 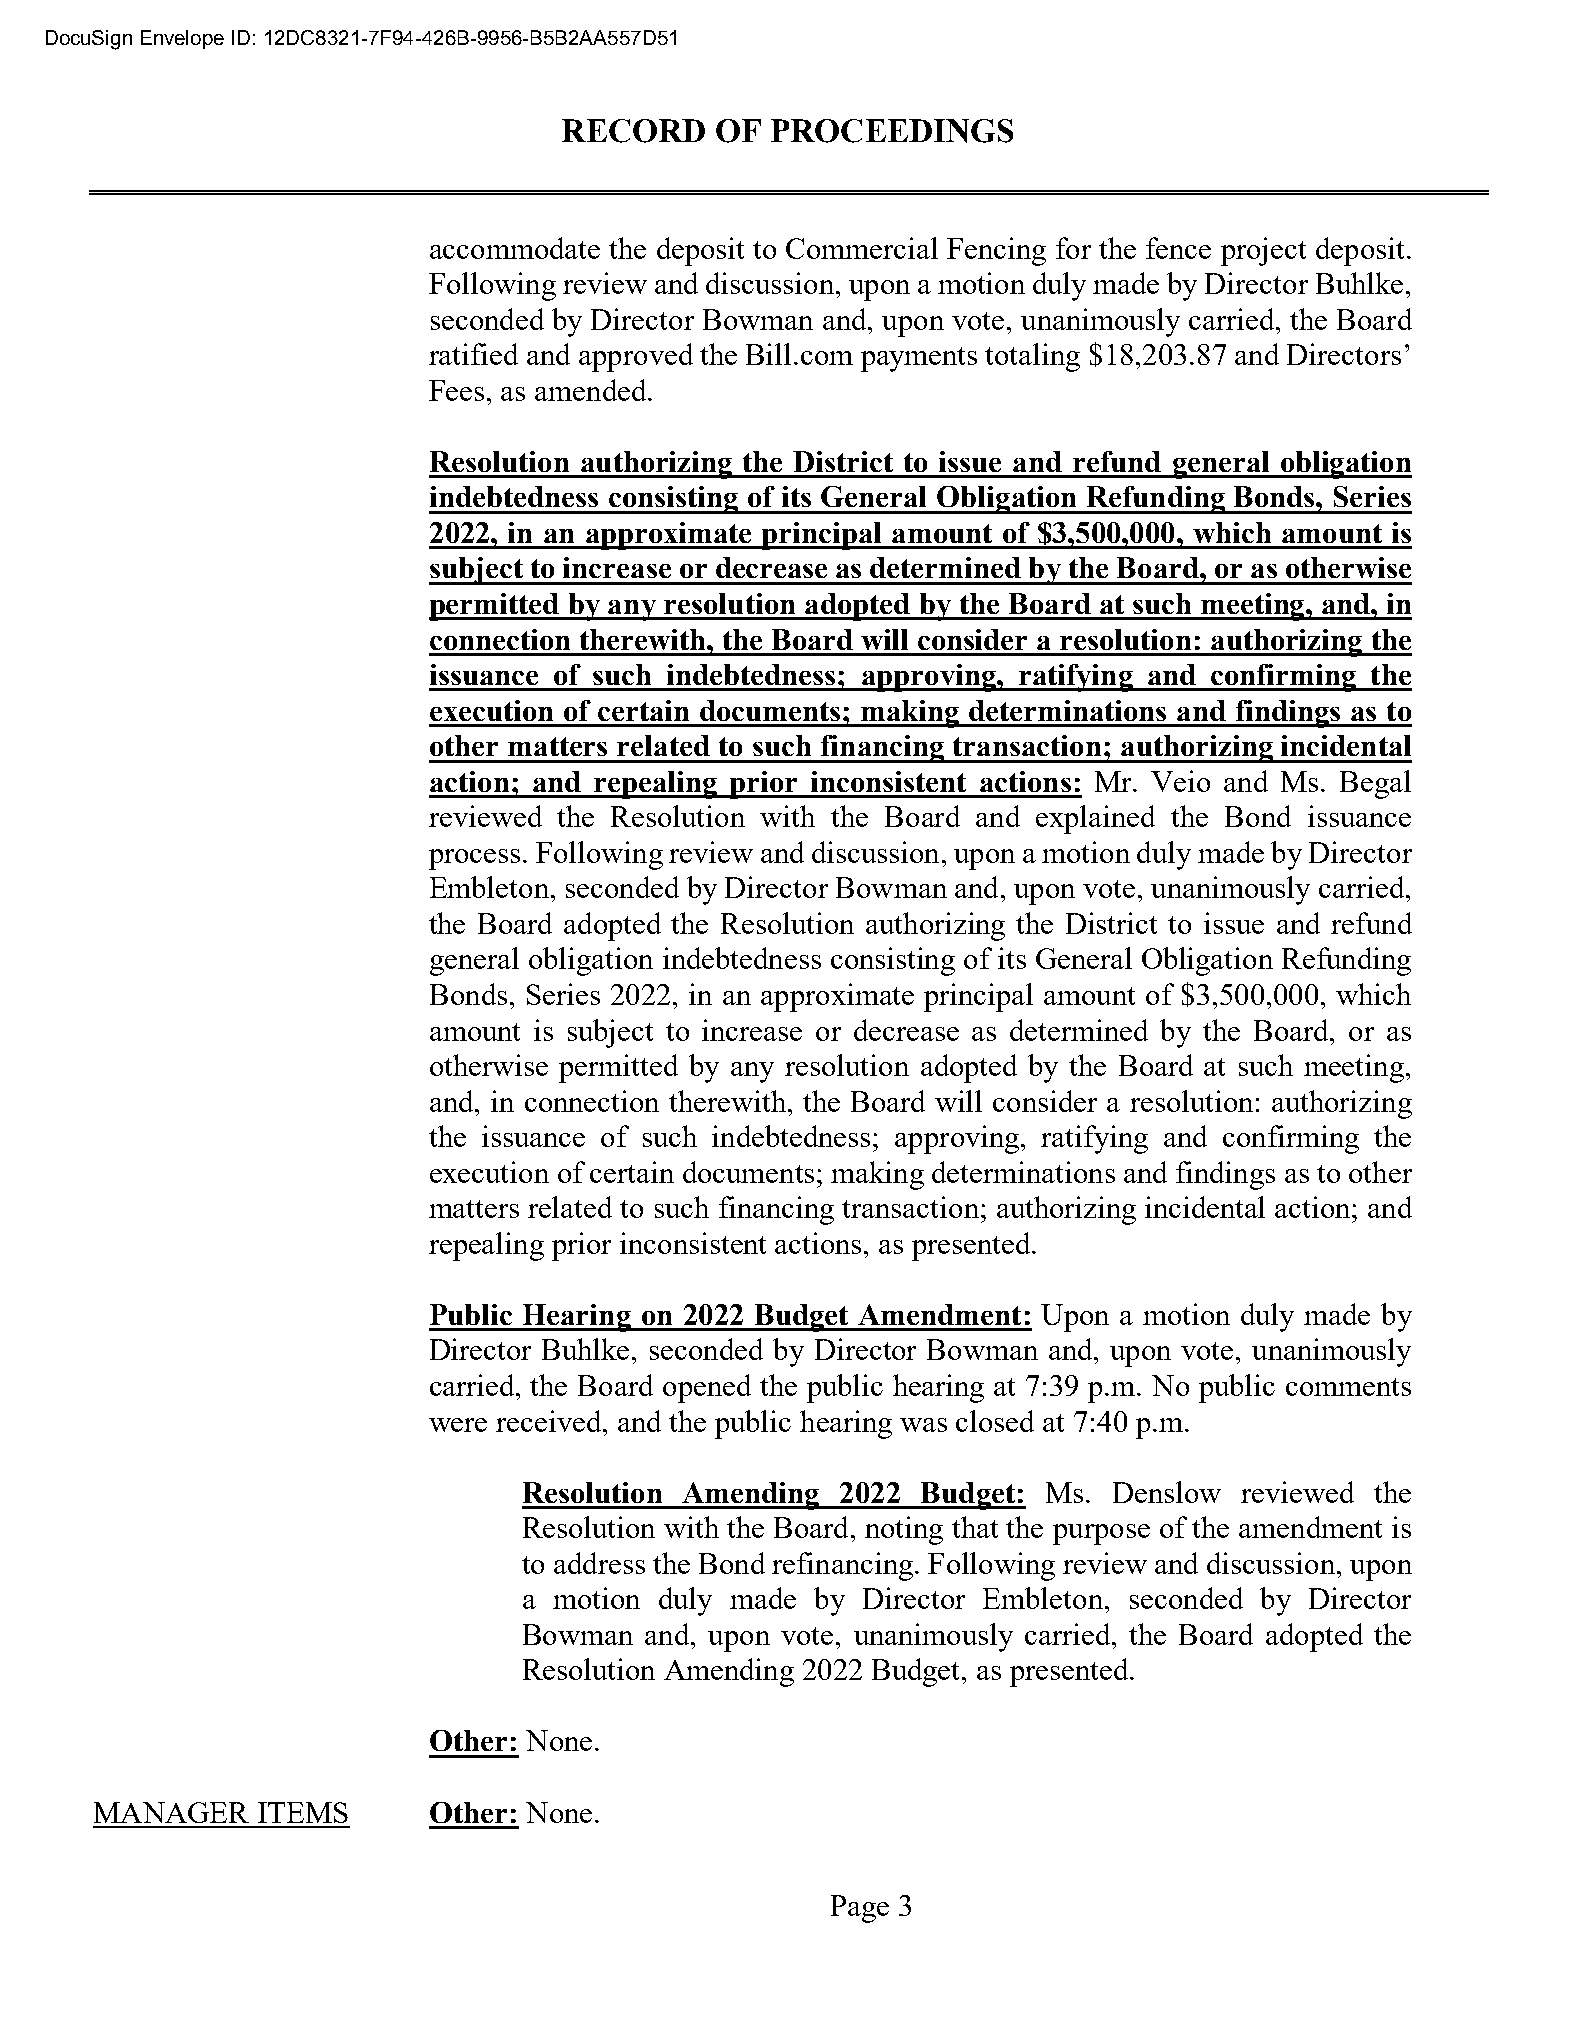 I want to click on fence, so click(x=1178, y=248).
